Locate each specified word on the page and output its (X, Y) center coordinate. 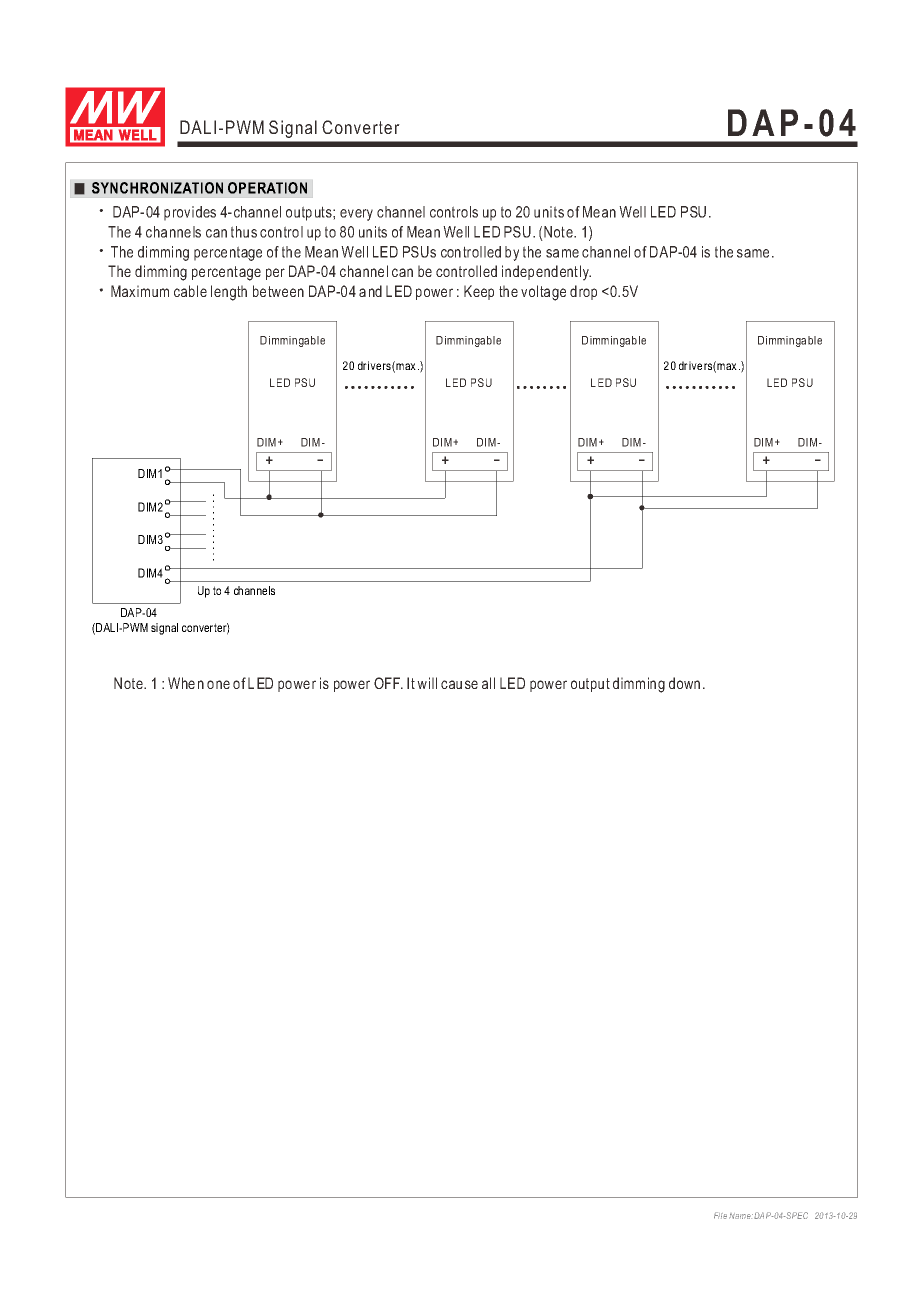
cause (459, 684)
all (488, 683)
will (427, 683)
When (186, 683)
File (720, 1215)
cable (190, 291)
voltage (543, 293)
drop (583, 292)
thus (244, 232)
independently (546, 273)
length (229, 293)
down (684, 683)
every (356, 215)
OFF (388, 683)
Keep (479, 292)
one (218, 684)
